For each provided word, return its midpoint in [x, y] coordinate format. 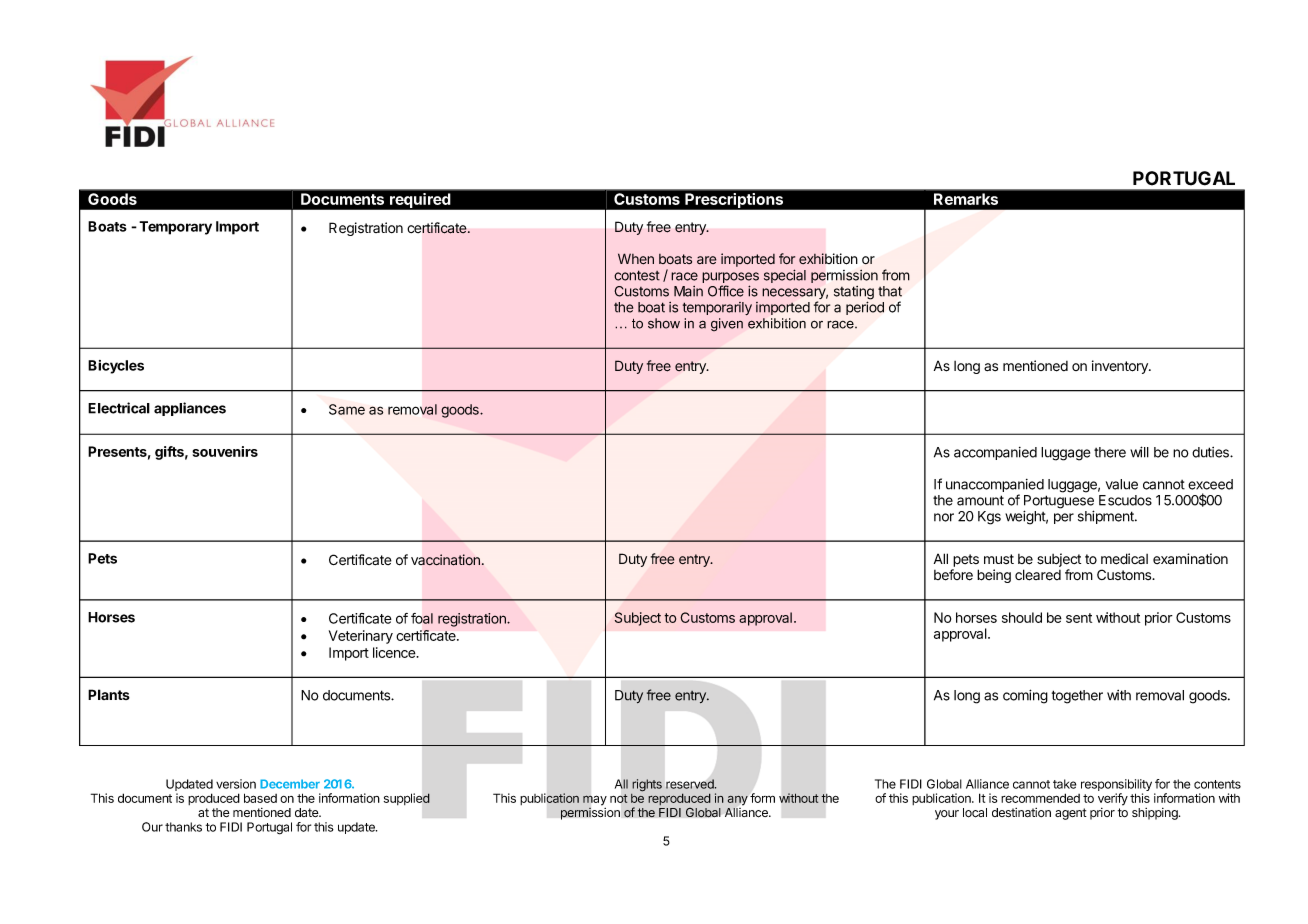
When [636, 259]
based [260, 798]
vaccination [445, 560]
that [890, 291]
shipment [1107, 517]
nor [944, 517]
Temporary [175, 228]
